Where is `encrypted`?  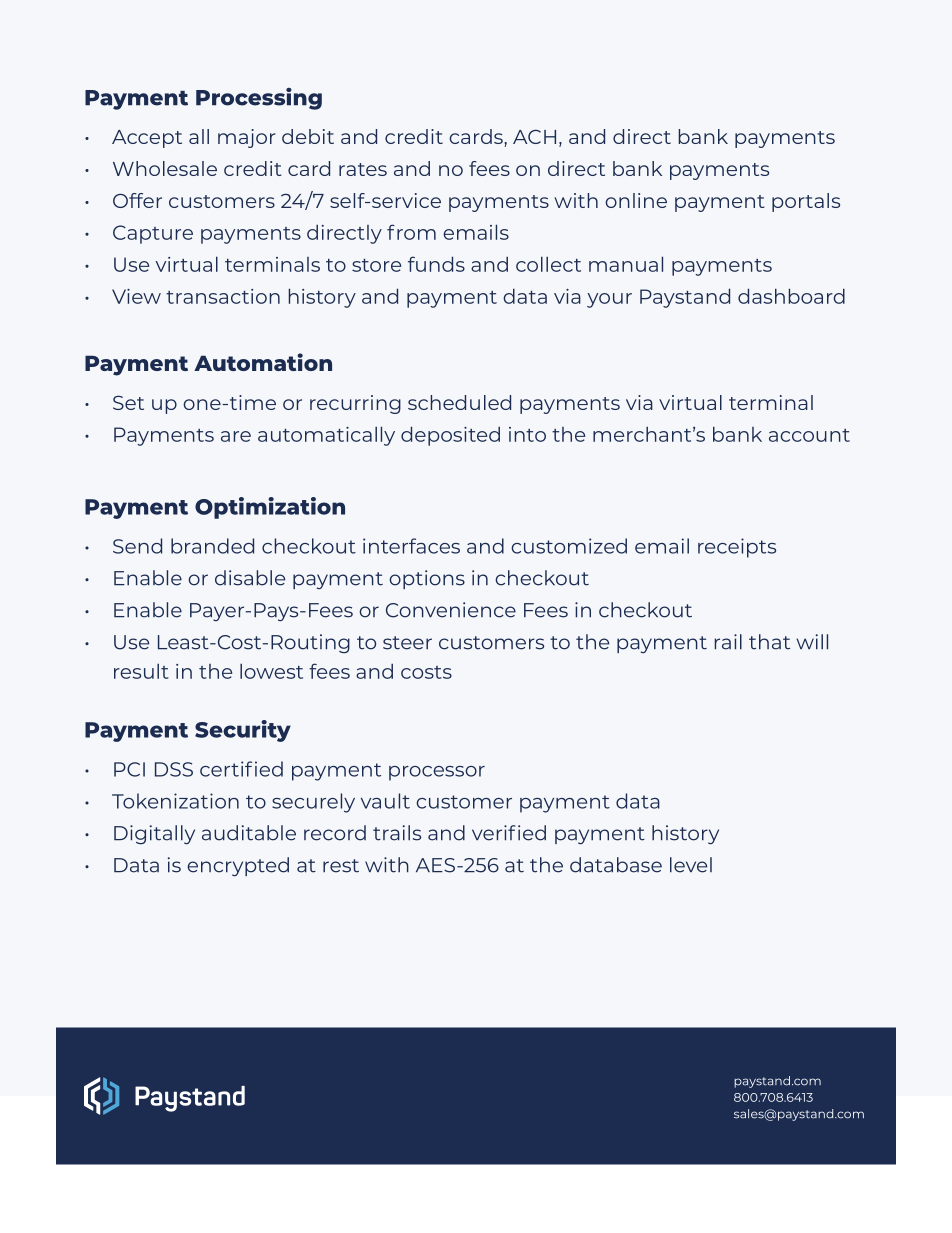 encrypted is located at coordinates (238, 866).
